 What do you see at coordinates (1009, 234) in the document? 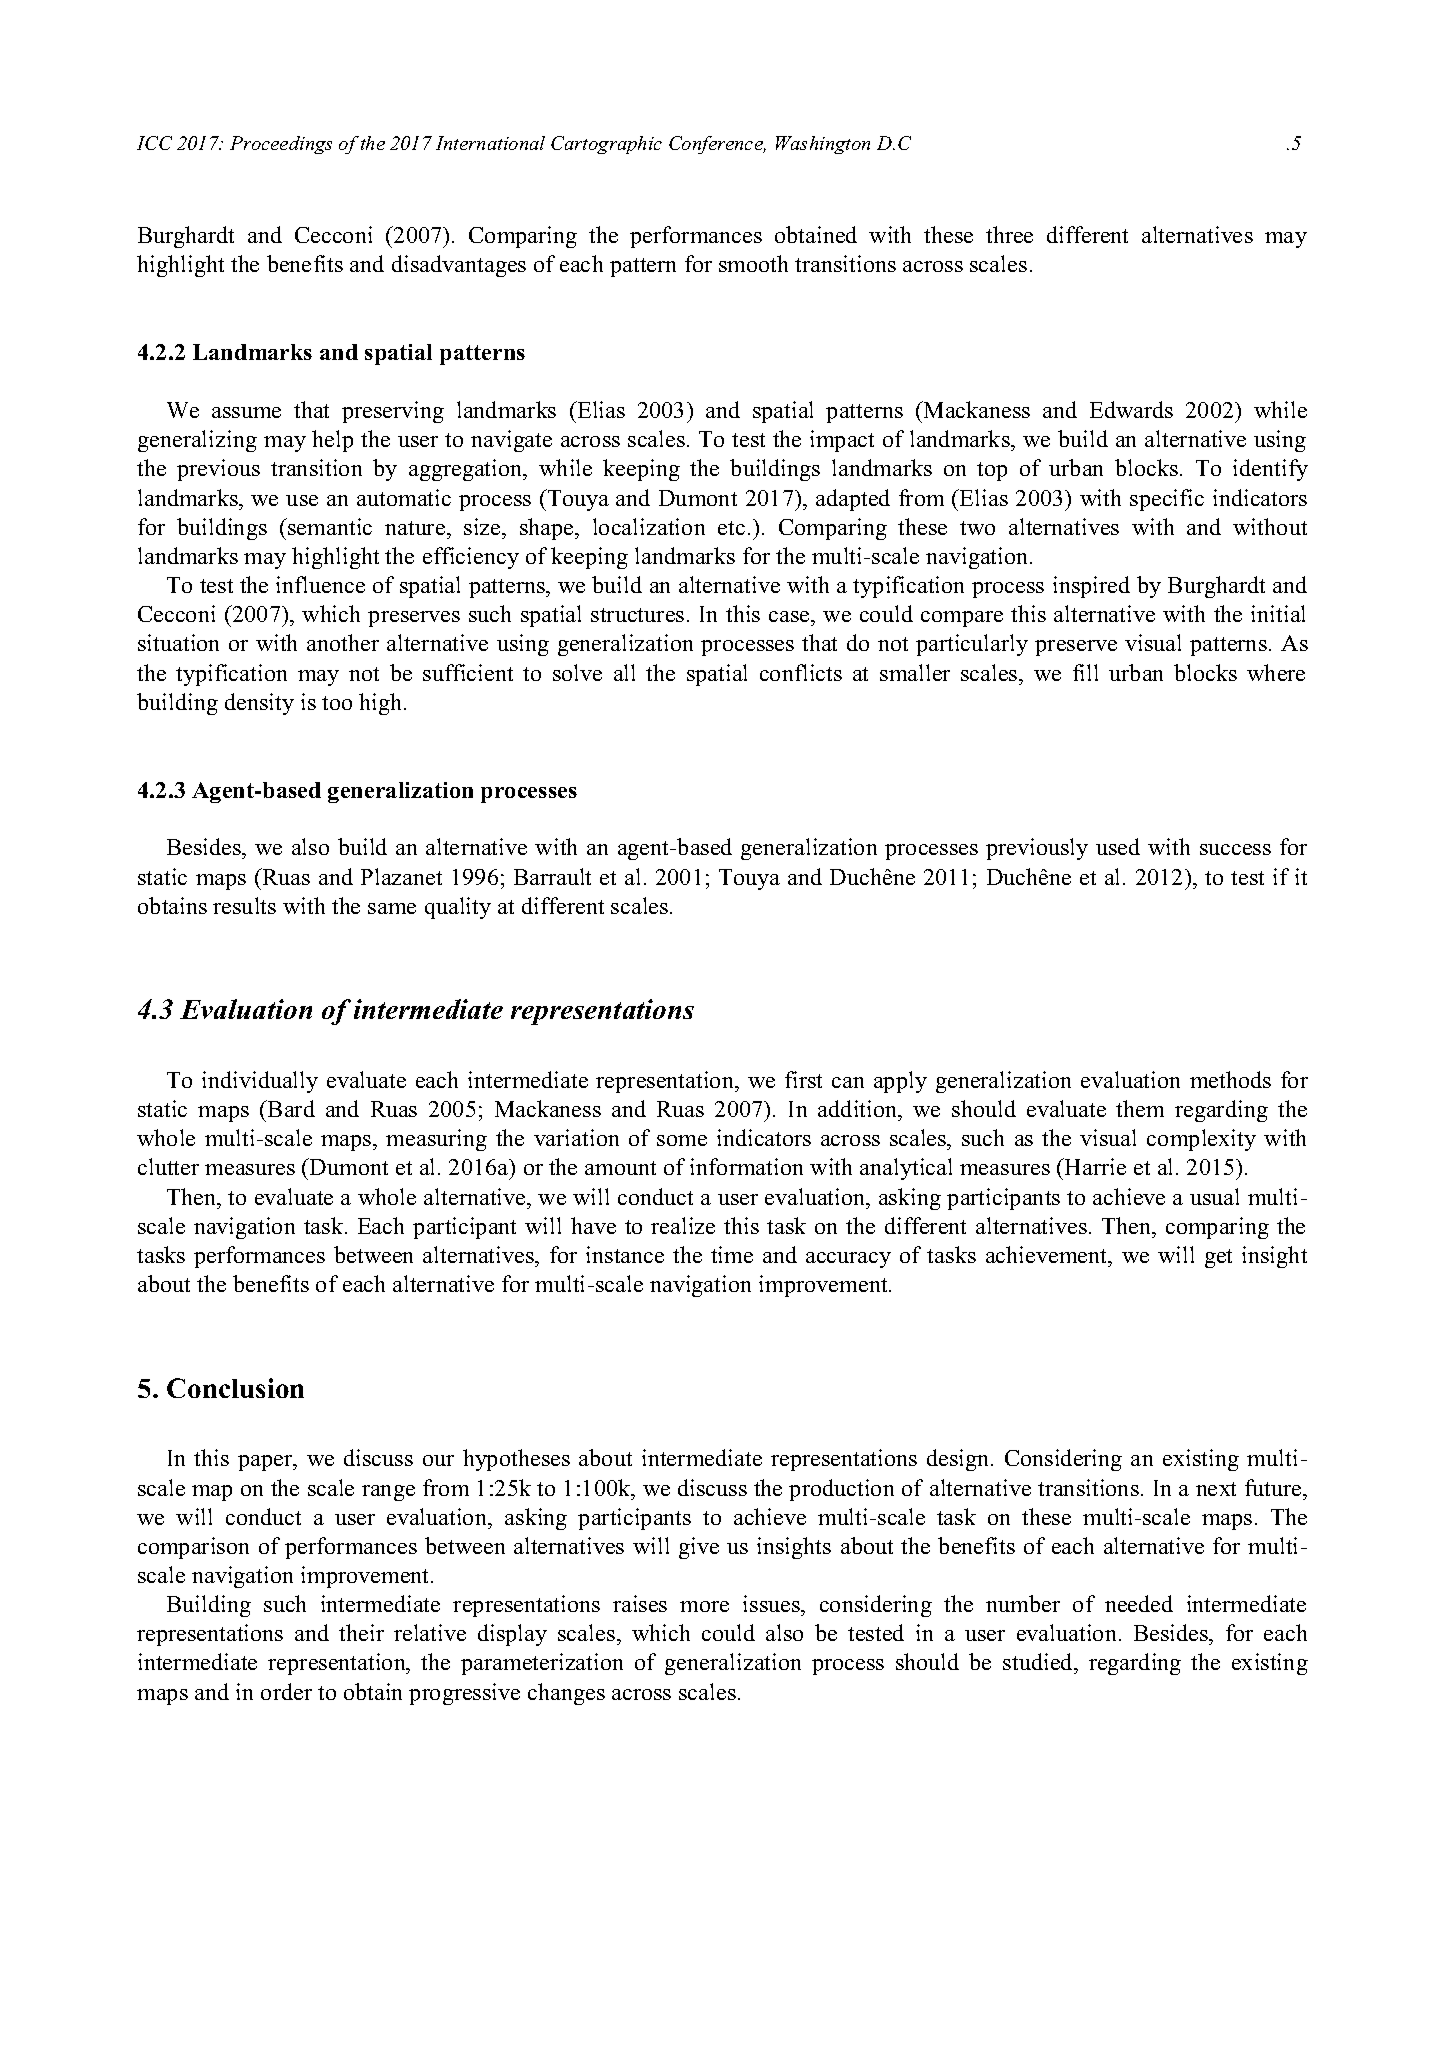
I see `three` at bounding box center [1009, 234].
